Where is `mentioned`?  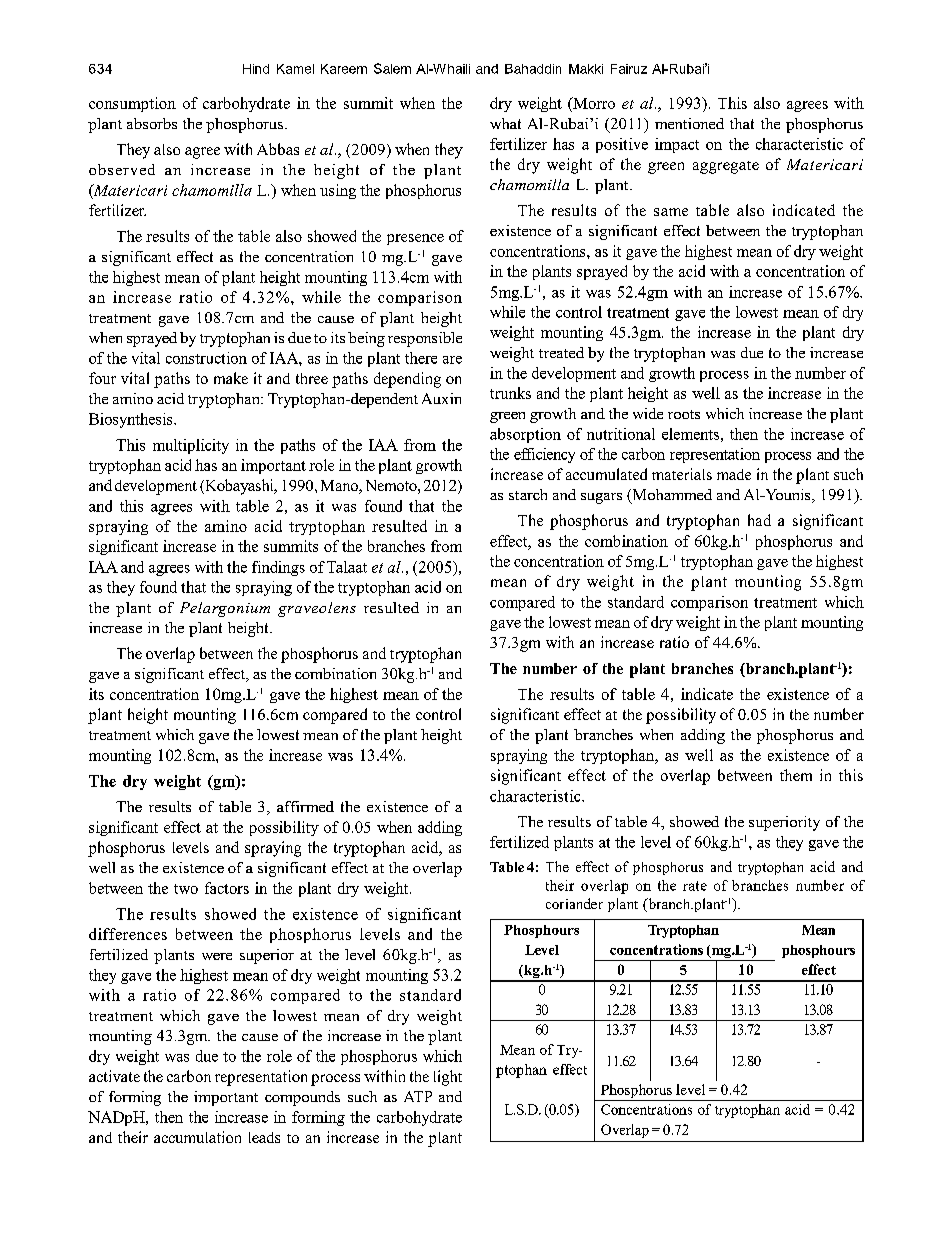
mentioned is located at coordinates (689, 123).
